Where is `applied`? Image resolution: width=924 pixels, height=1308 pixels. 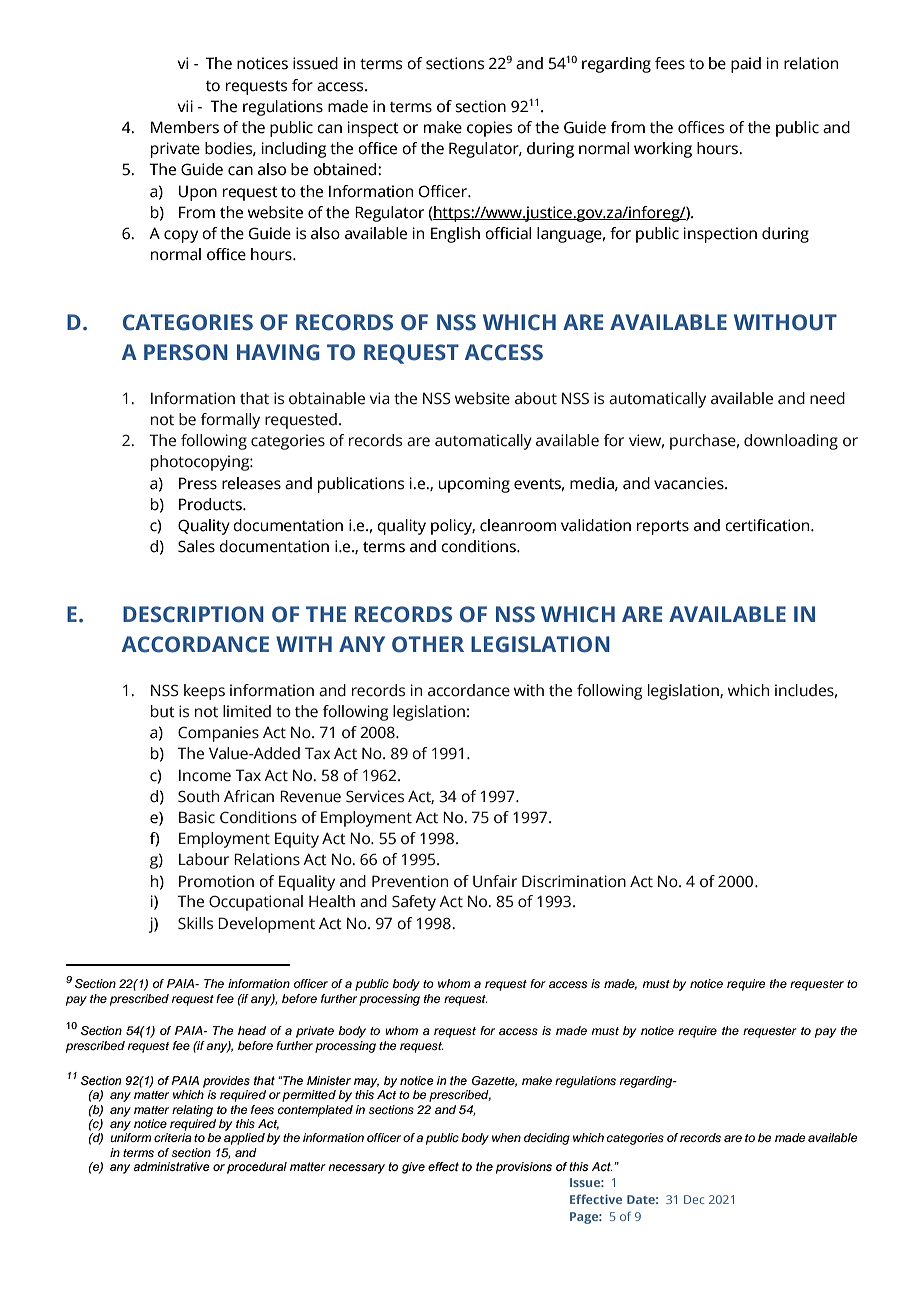 applied is located at coordinates (244, 1139).
